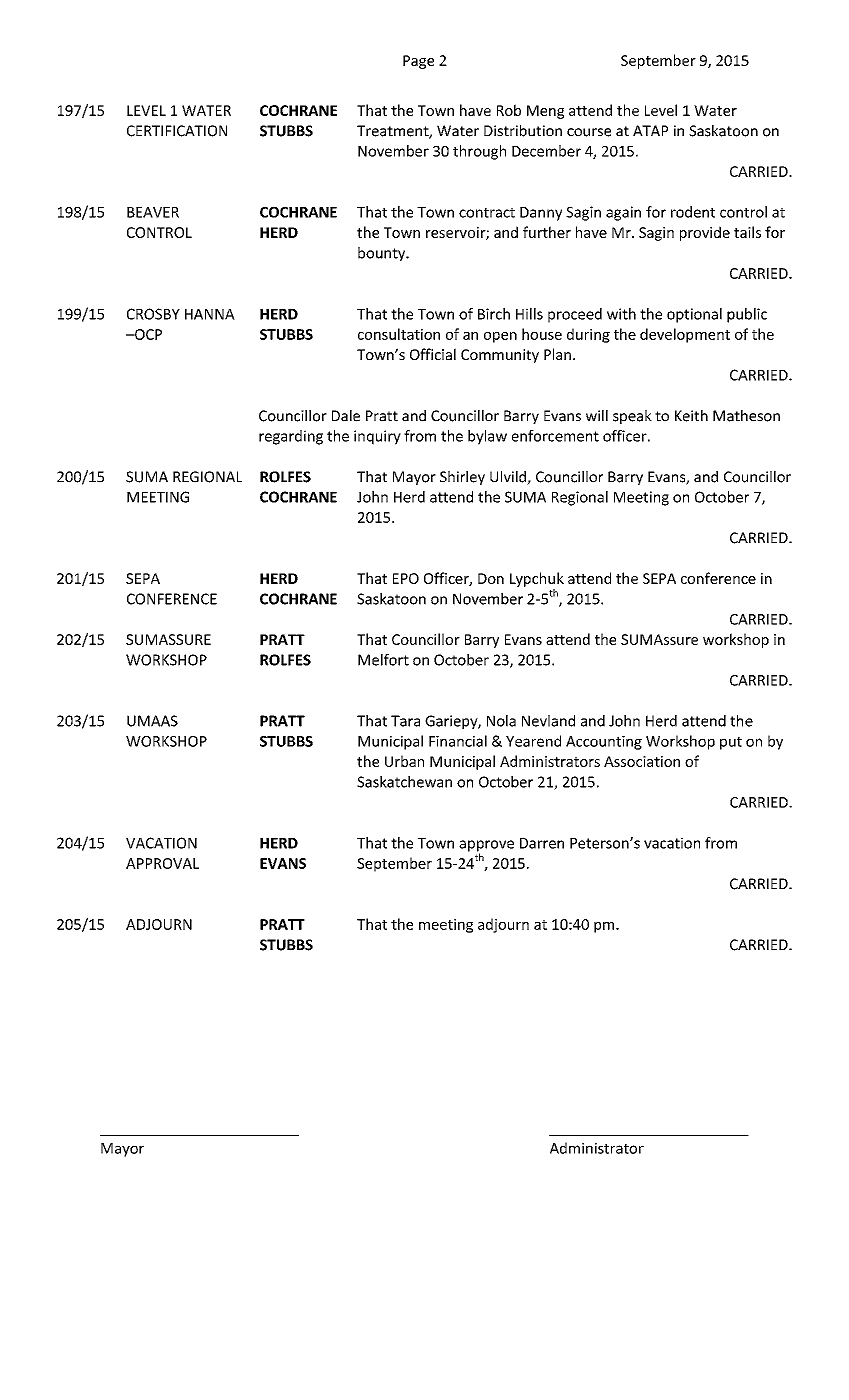 The width and height of the screenshot is (849, 1400). What do you see at coordinates (491, 578) in the screenshot?
I see `Don` at bounding box center [491, 578].
